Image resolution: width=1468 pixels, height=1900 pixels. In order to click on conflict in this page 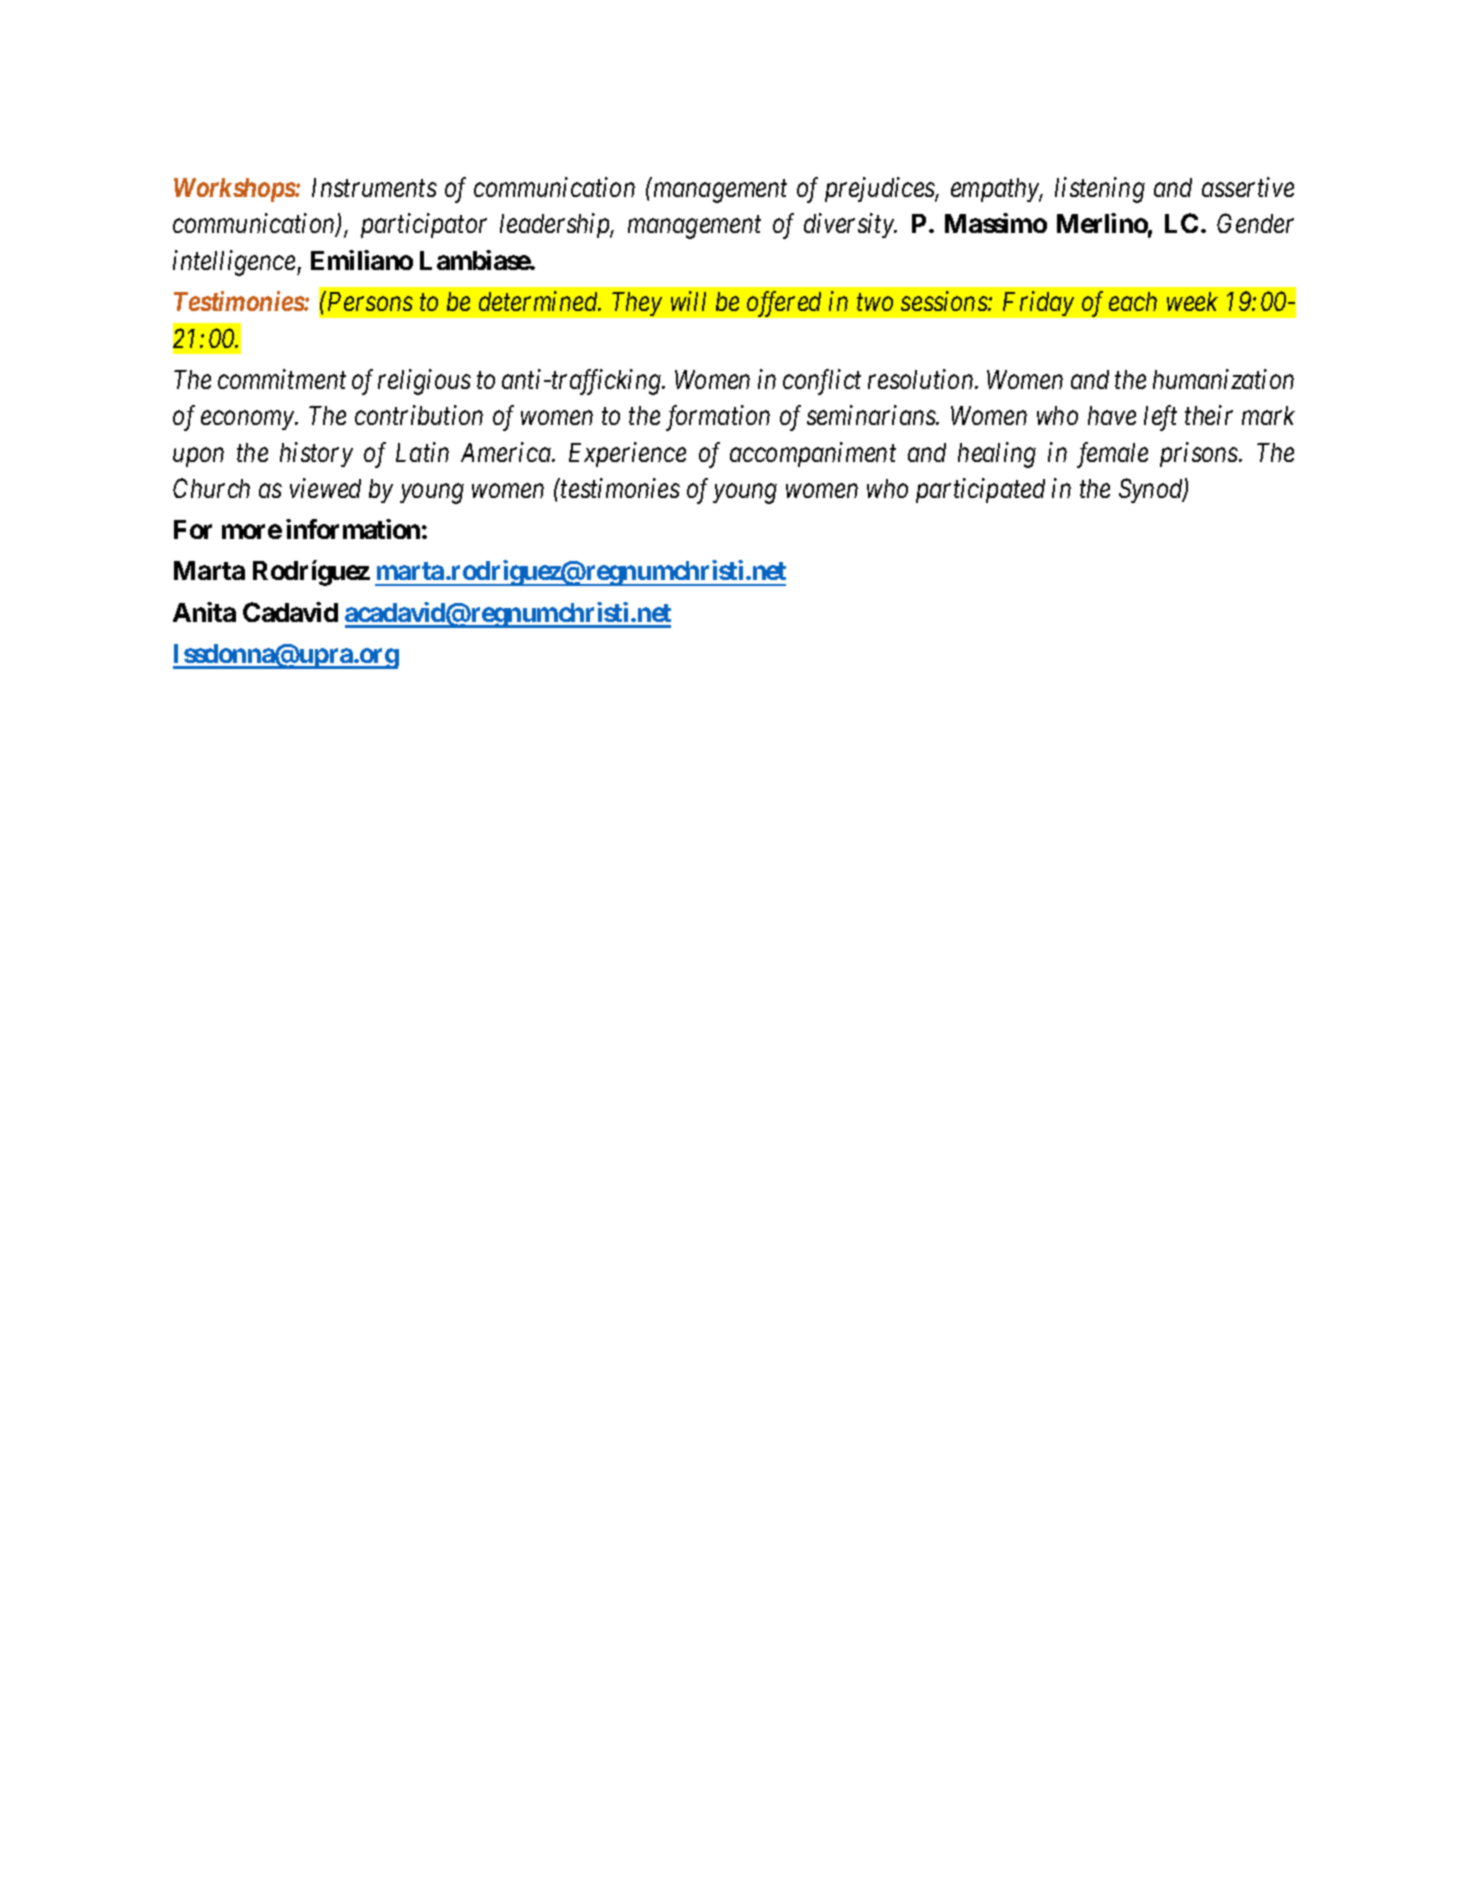, I will do `click(822, 382)`.
